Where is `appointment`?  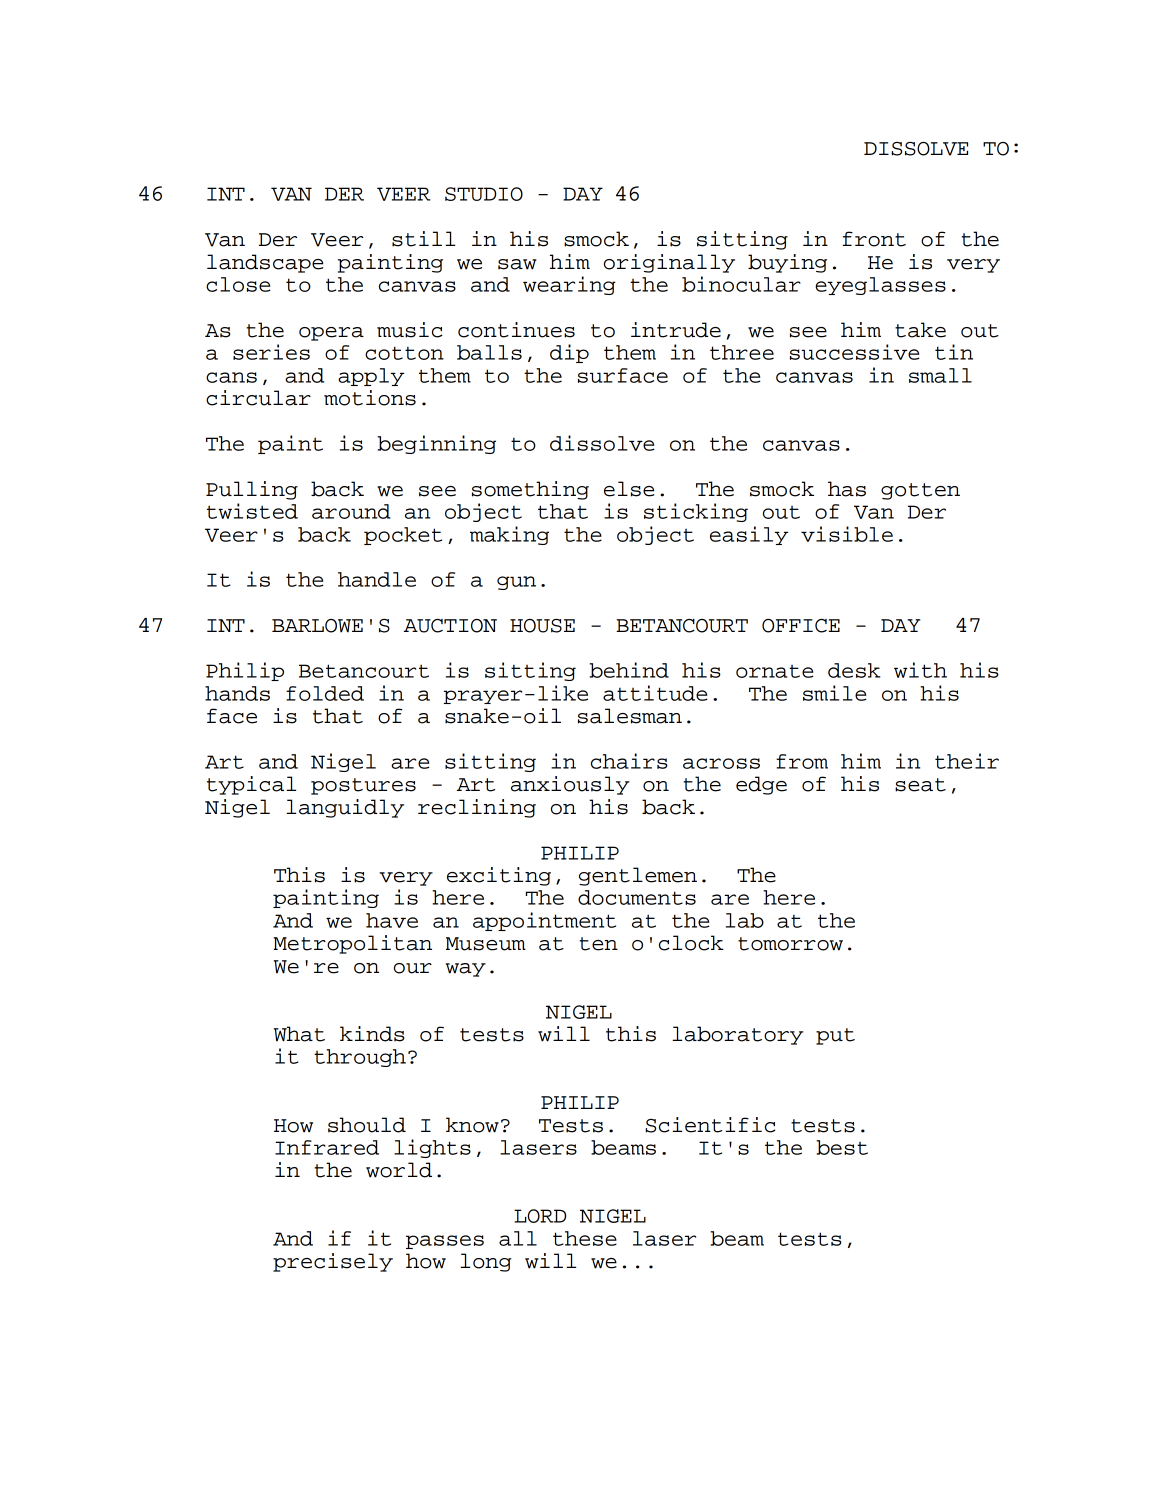 appointment is located at coordinates (544, 921).
